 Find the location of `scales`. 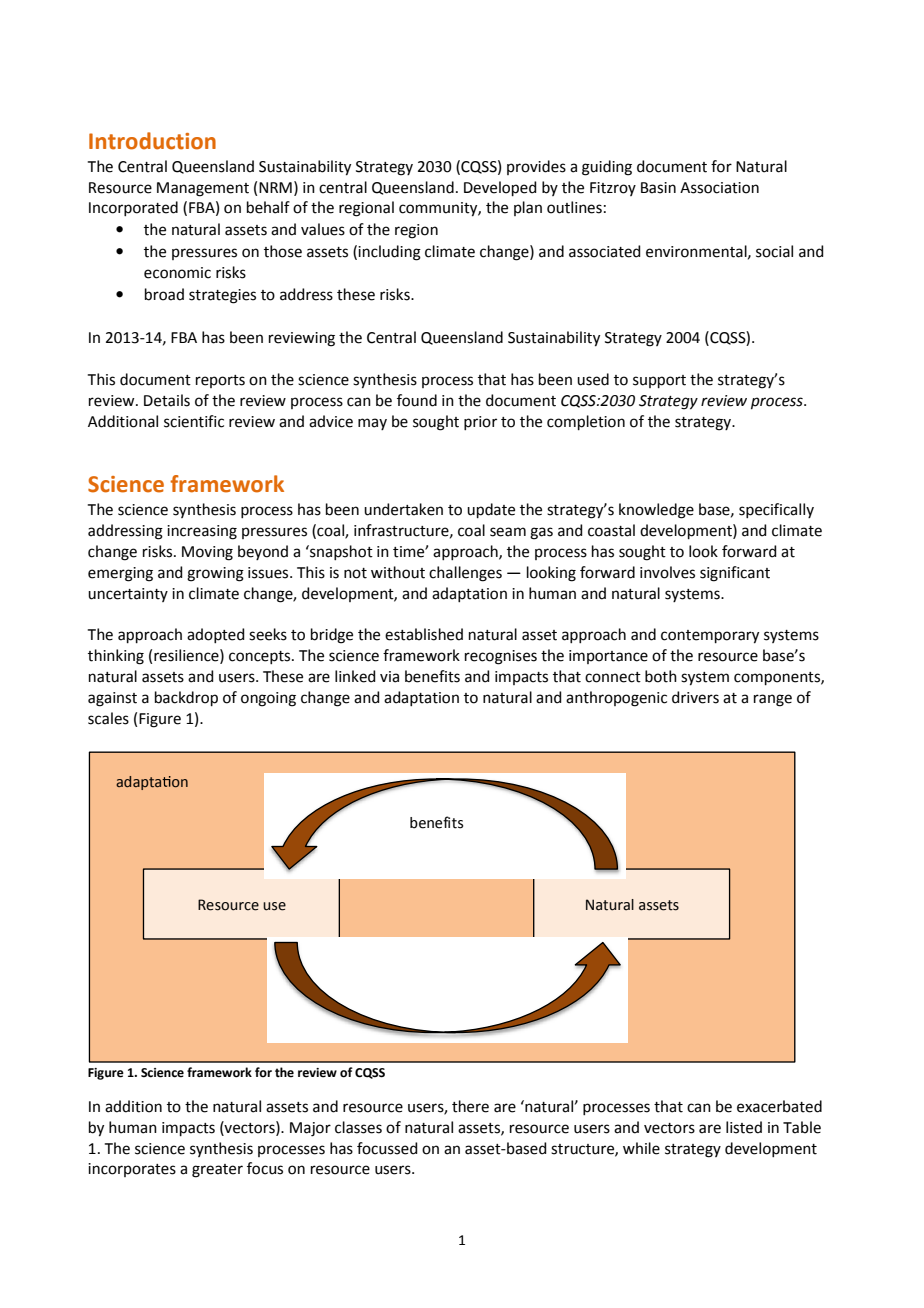

scales is located at coordinates (108, 718).
